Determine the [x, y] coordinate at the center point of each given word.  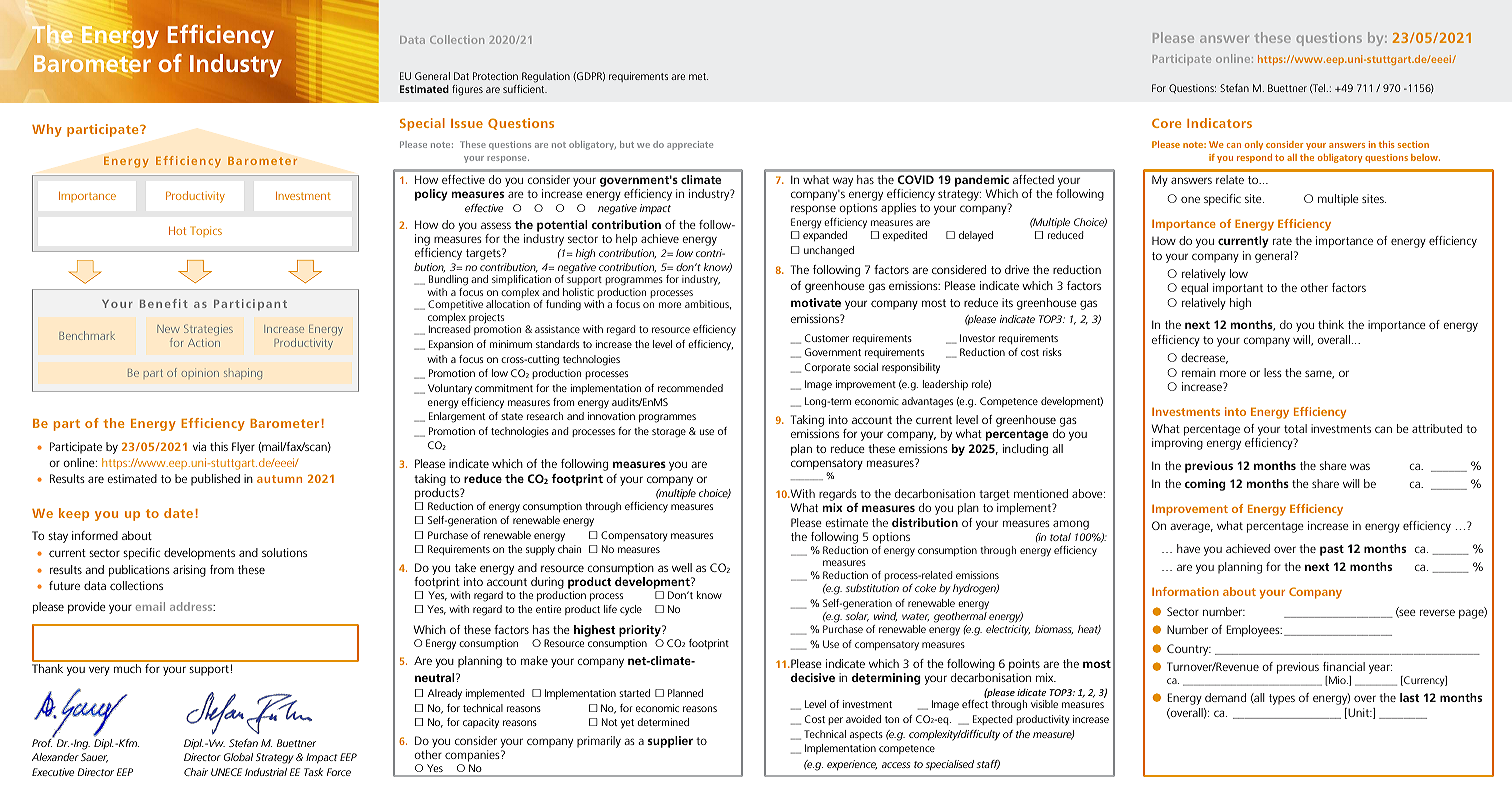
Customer [827, 338]
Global [238, 757]
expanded [825, 236]
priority [641, 631]
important [1238, 289]
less [1273, 372]
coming [1205, 485]
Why [47, 130]
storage [669, 433]
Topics [206, 231]
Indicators [1219, 123]
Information [1185, 591]
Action [204, 343]
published [215, 480]
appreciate [690, 145]
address [192, 606]
